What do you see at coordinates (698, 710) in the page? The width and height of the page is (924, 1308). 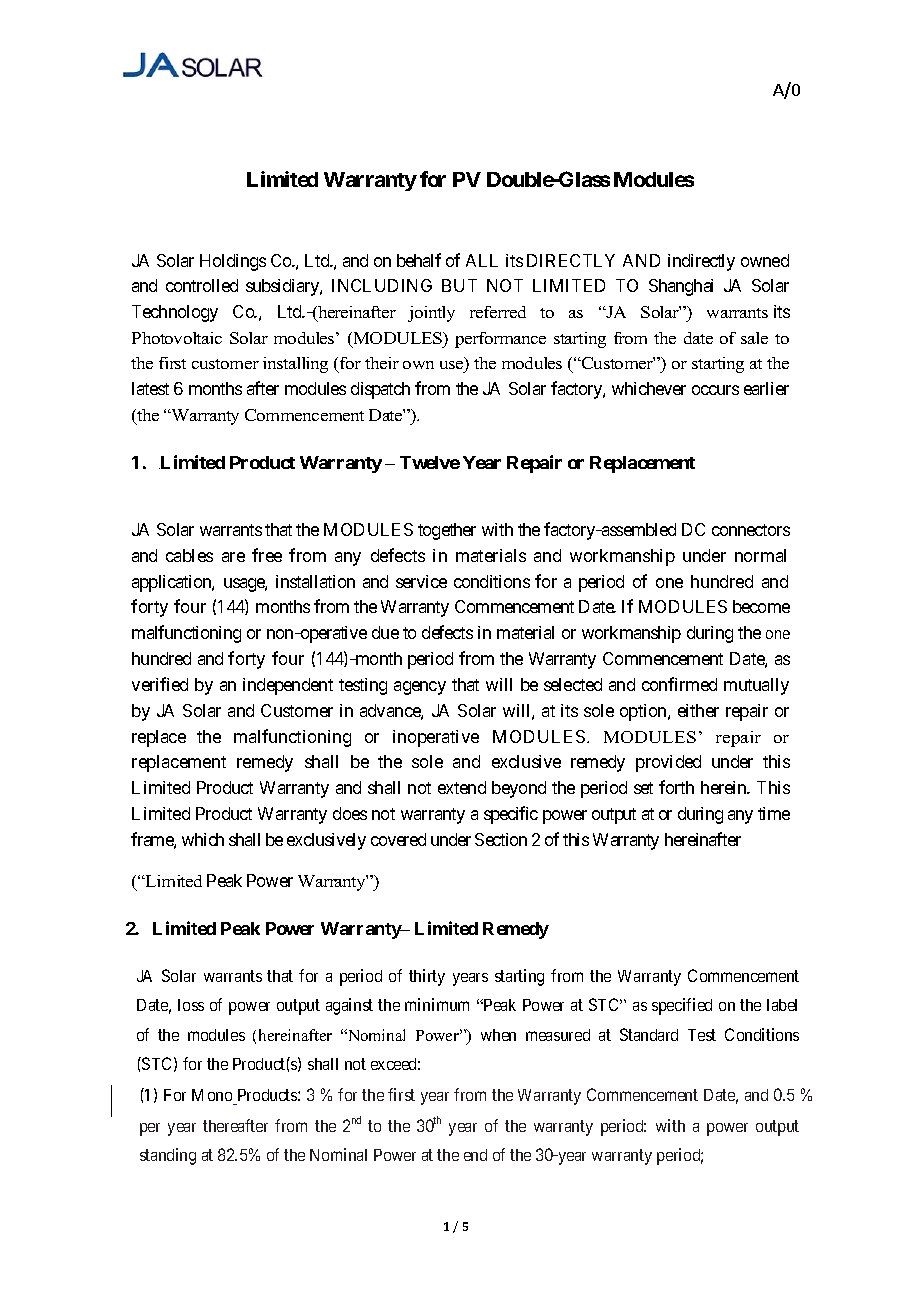 I see `either` at bounding box center [698, 710].
